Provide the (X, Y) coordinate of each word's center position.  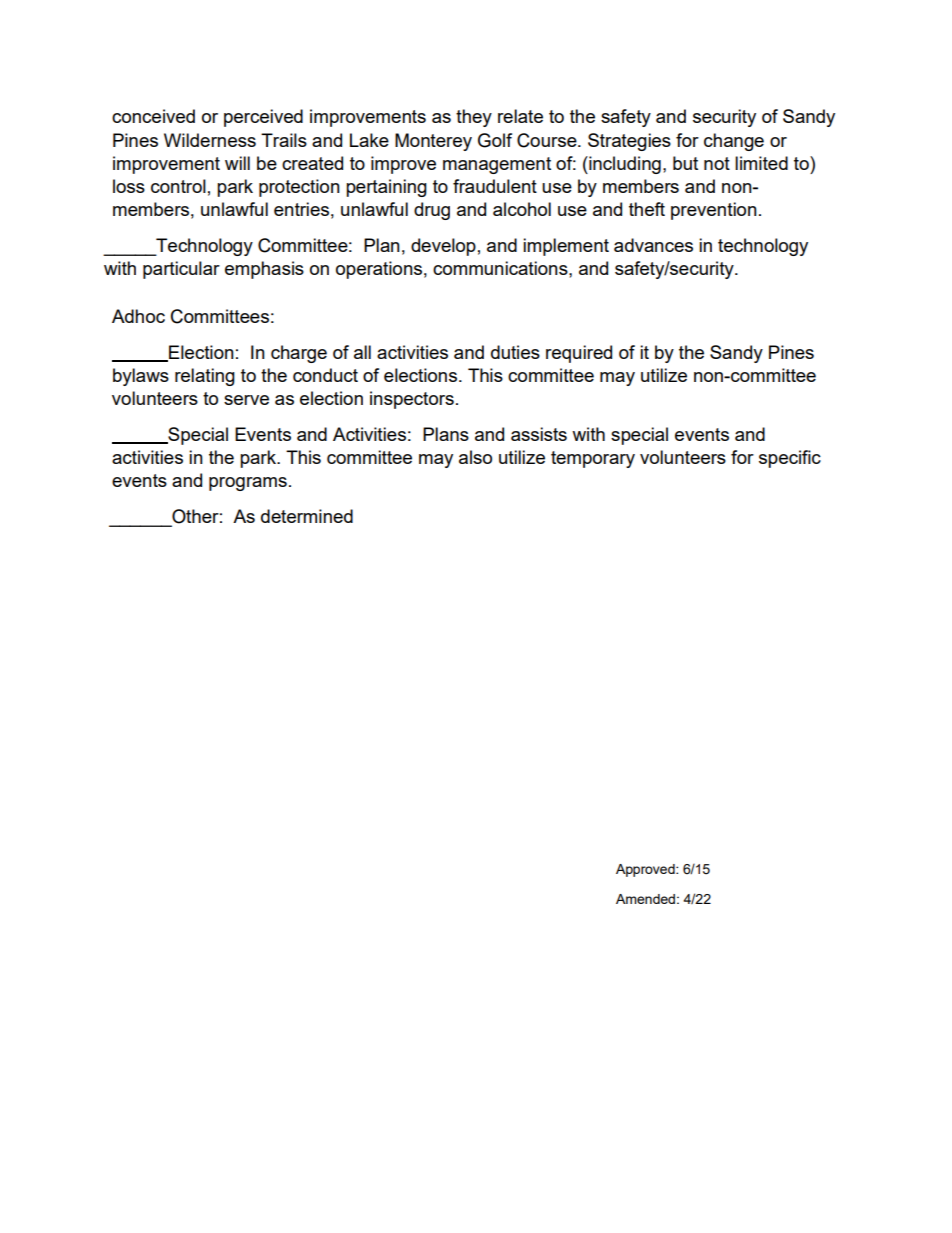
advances (653, 245)
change (734, 142)
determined (307, 516)
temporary (593, 459)
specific (790, 459)
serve (246, 400)
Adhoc (138, 316)
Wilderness (210, 140)
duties (515, 352)
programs (248, 484)
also (475, 457)
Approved (646, 870)
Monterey (433, 142)
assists (539, 434)
